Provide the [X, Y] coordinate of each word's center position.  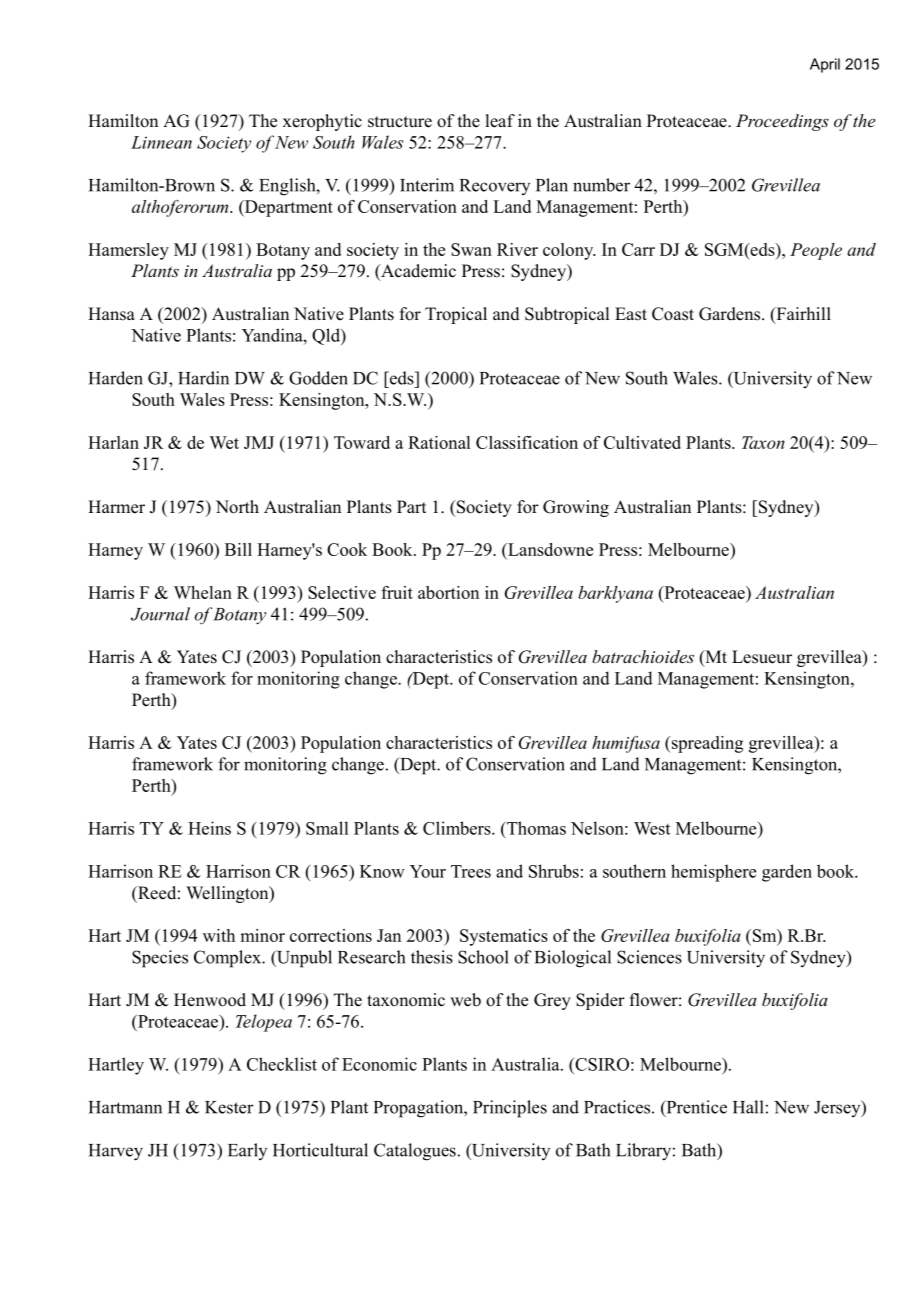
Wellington [228, 894]
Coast [673, 314]
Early [247, 1151]
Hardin [203, 378]
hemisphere [713, 873]
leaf [500, 121]
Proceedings [782, 122]
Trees [471, 871]
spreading [706, 744]
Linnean [161, 142]
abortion [448, 592]
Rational [439, 442]
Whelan [203, 592]
